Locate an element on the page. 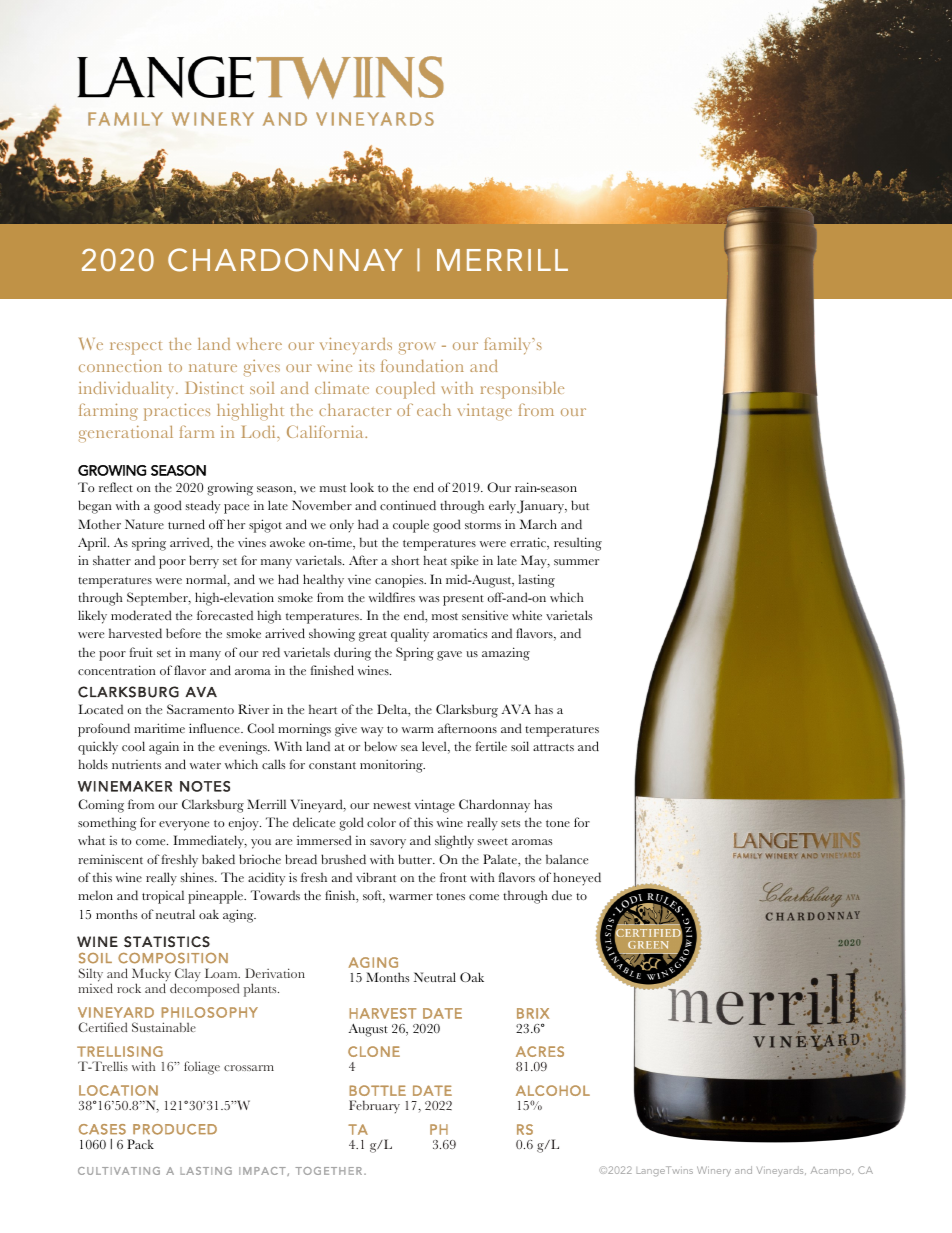 Image resolution: width=952 pixels, height=1233 pixels. constant is located at coordinates (332, 765).
